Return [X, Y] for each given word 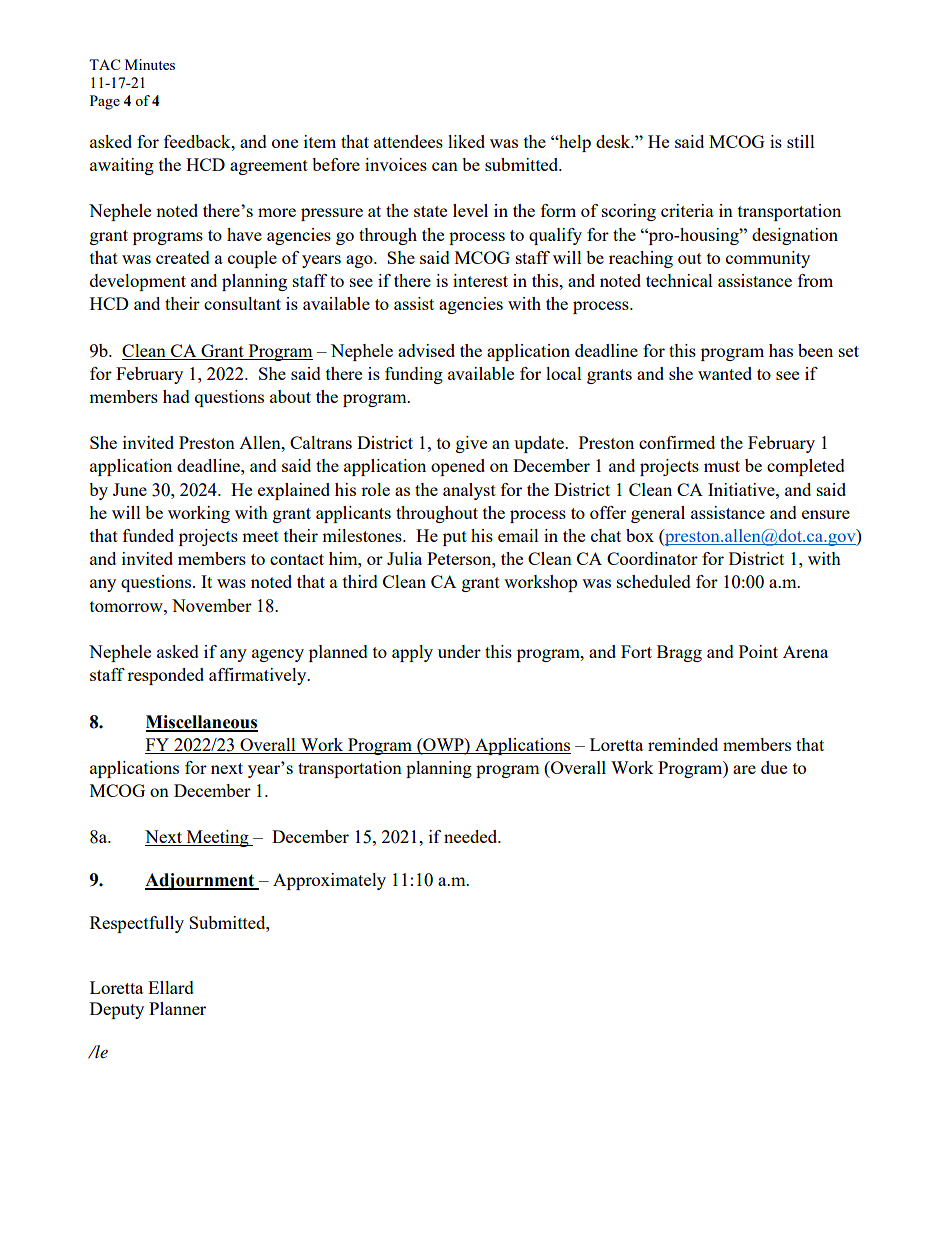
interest [480, 280]
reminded [683, 744]
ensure [826, 514]
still [801, 141]
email [518, 535]
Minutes [150, 64]
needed [472, 836]
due [774, 767]
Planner [177, 1008]
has [781, 350]
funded [148, 535]
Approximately [329, 881]
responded [165, 676]
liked [466, 141]
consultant [242, 303]
